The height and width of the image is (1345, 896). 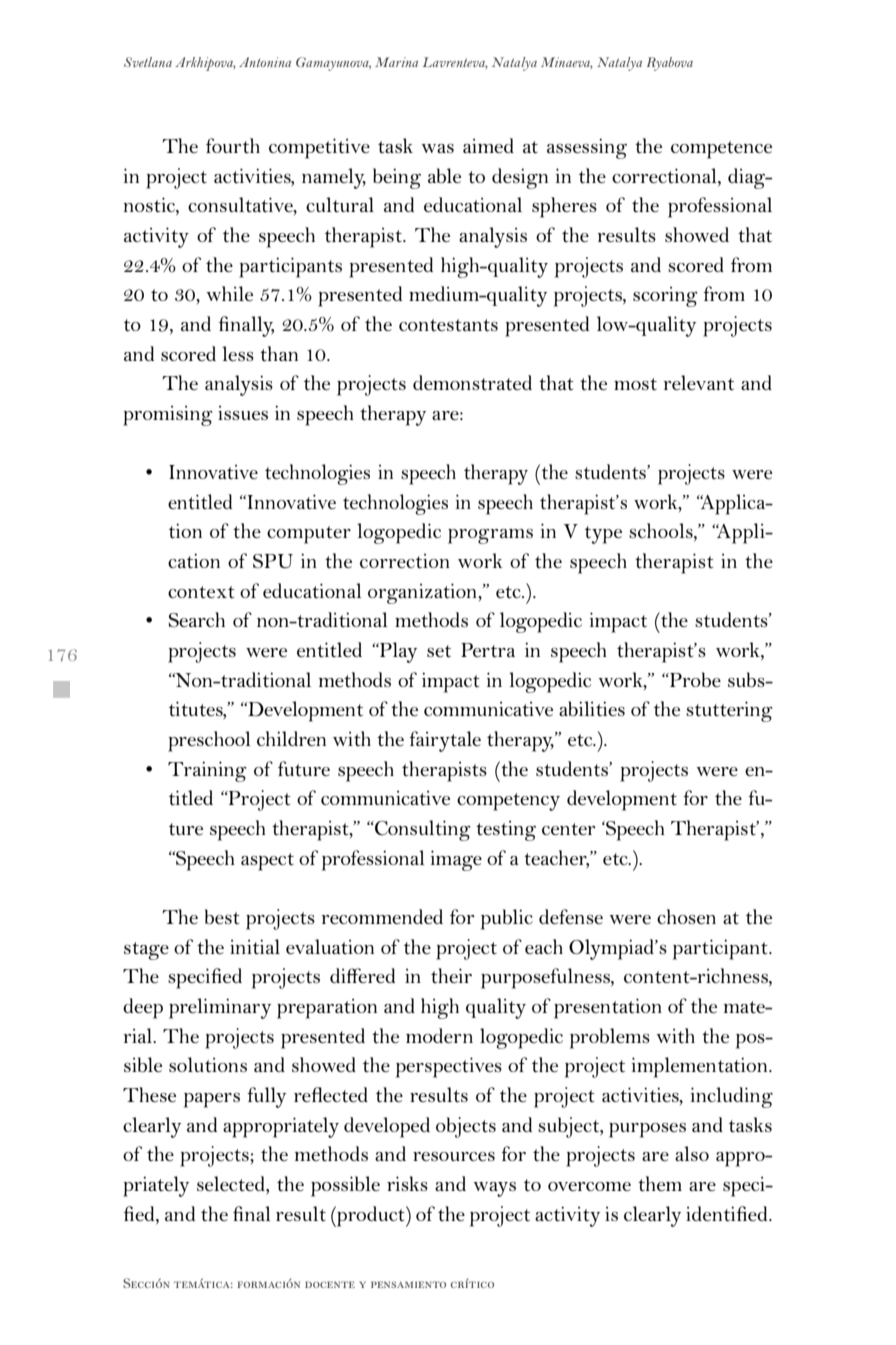 I want to click on fourth, so click(x=233, y=146).
